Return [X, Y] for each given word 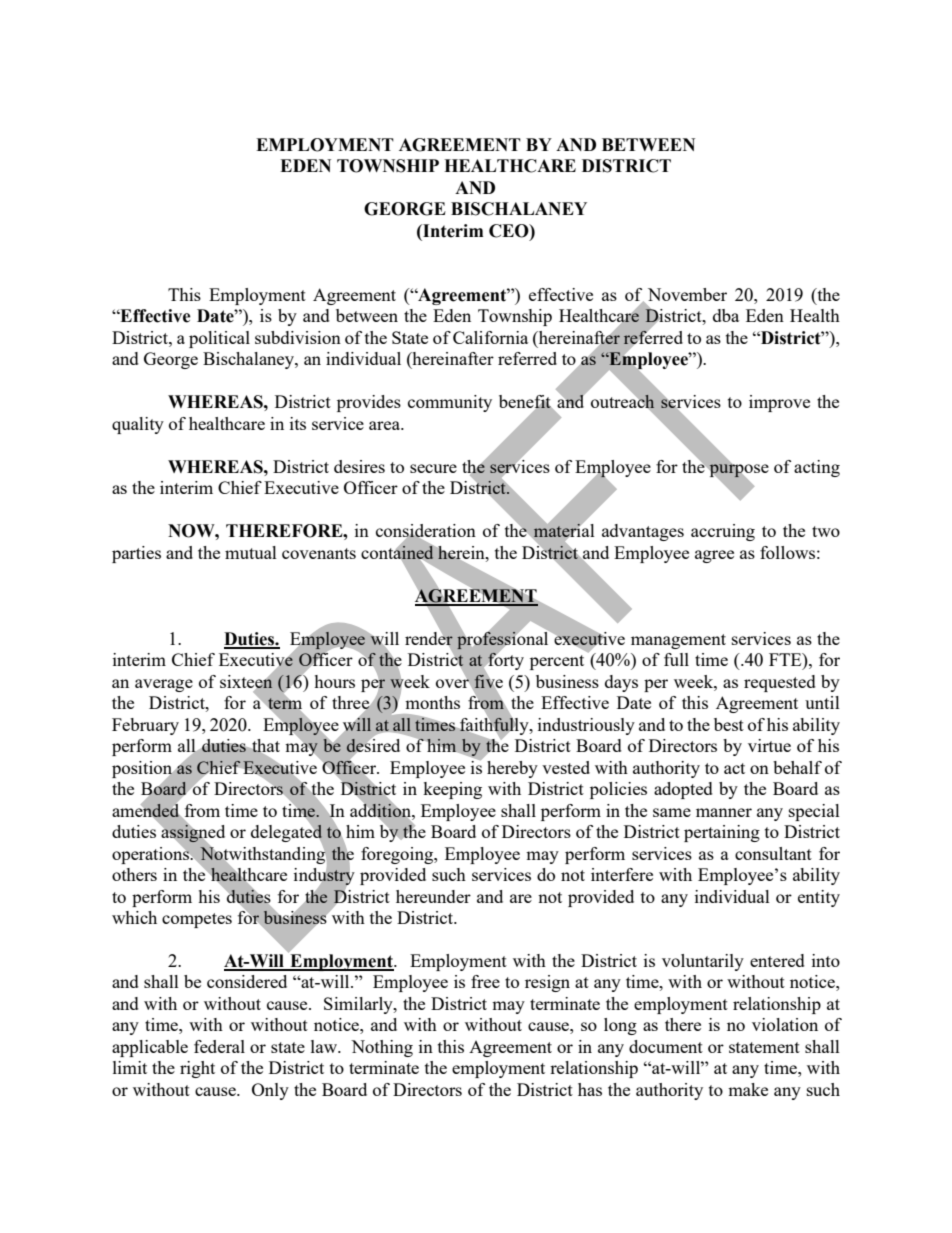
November [687, 294]
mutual [251, 552]
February [145, 726]
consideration [426, 532]
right [197, 1069]
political [219, 339]
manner [724, 812]
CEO [510, 231]
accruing [723, 532]
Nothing [382, 1048]
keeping [452, 790]
